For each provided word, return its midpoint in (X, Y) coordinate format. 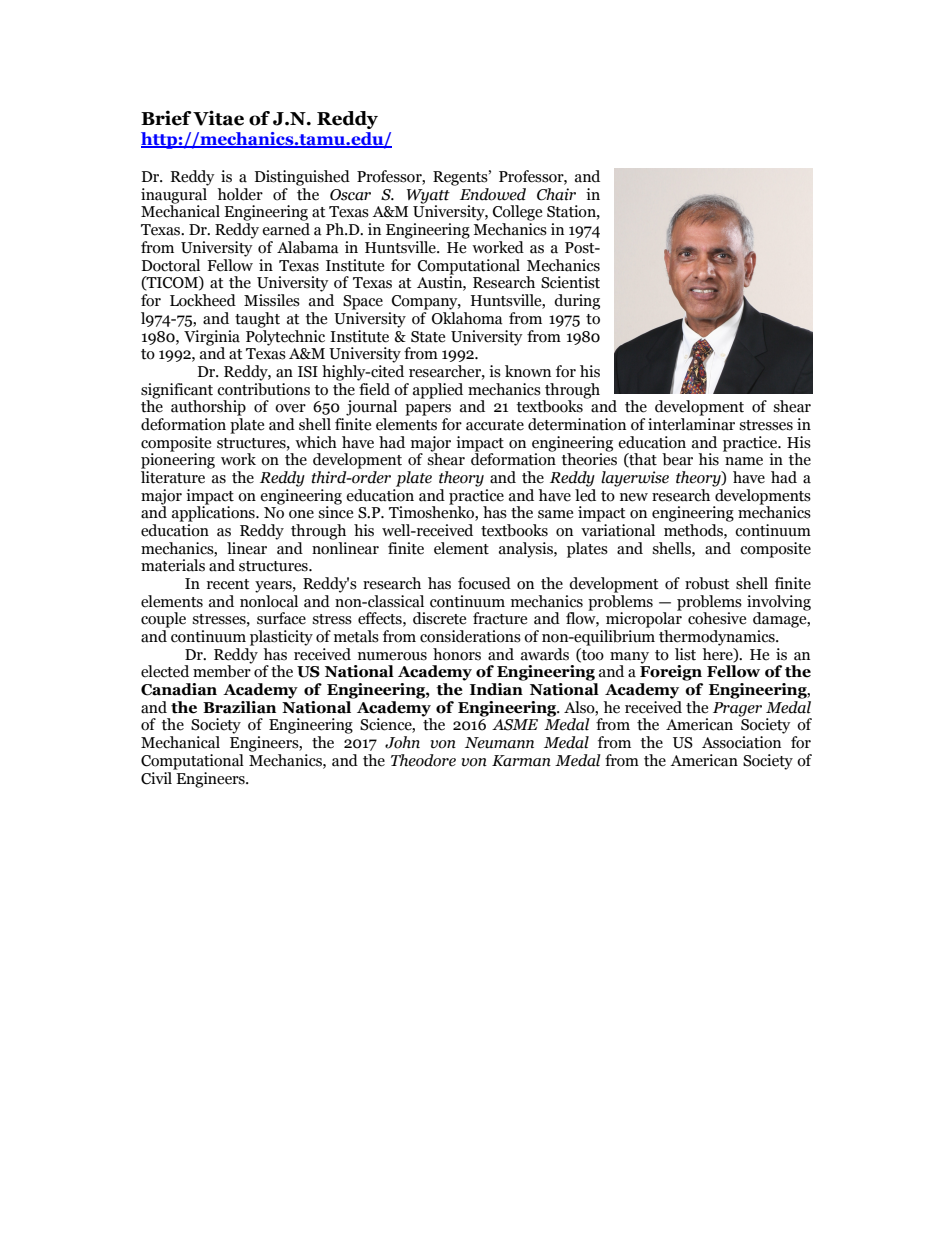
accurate (495, 425)
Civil (158, 777)
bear (677, 459)
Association (741, 742)
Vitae (218, 118)
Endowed (493, 194)
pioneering (178, 460)
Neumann (499, 743)
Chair (556, 194)
